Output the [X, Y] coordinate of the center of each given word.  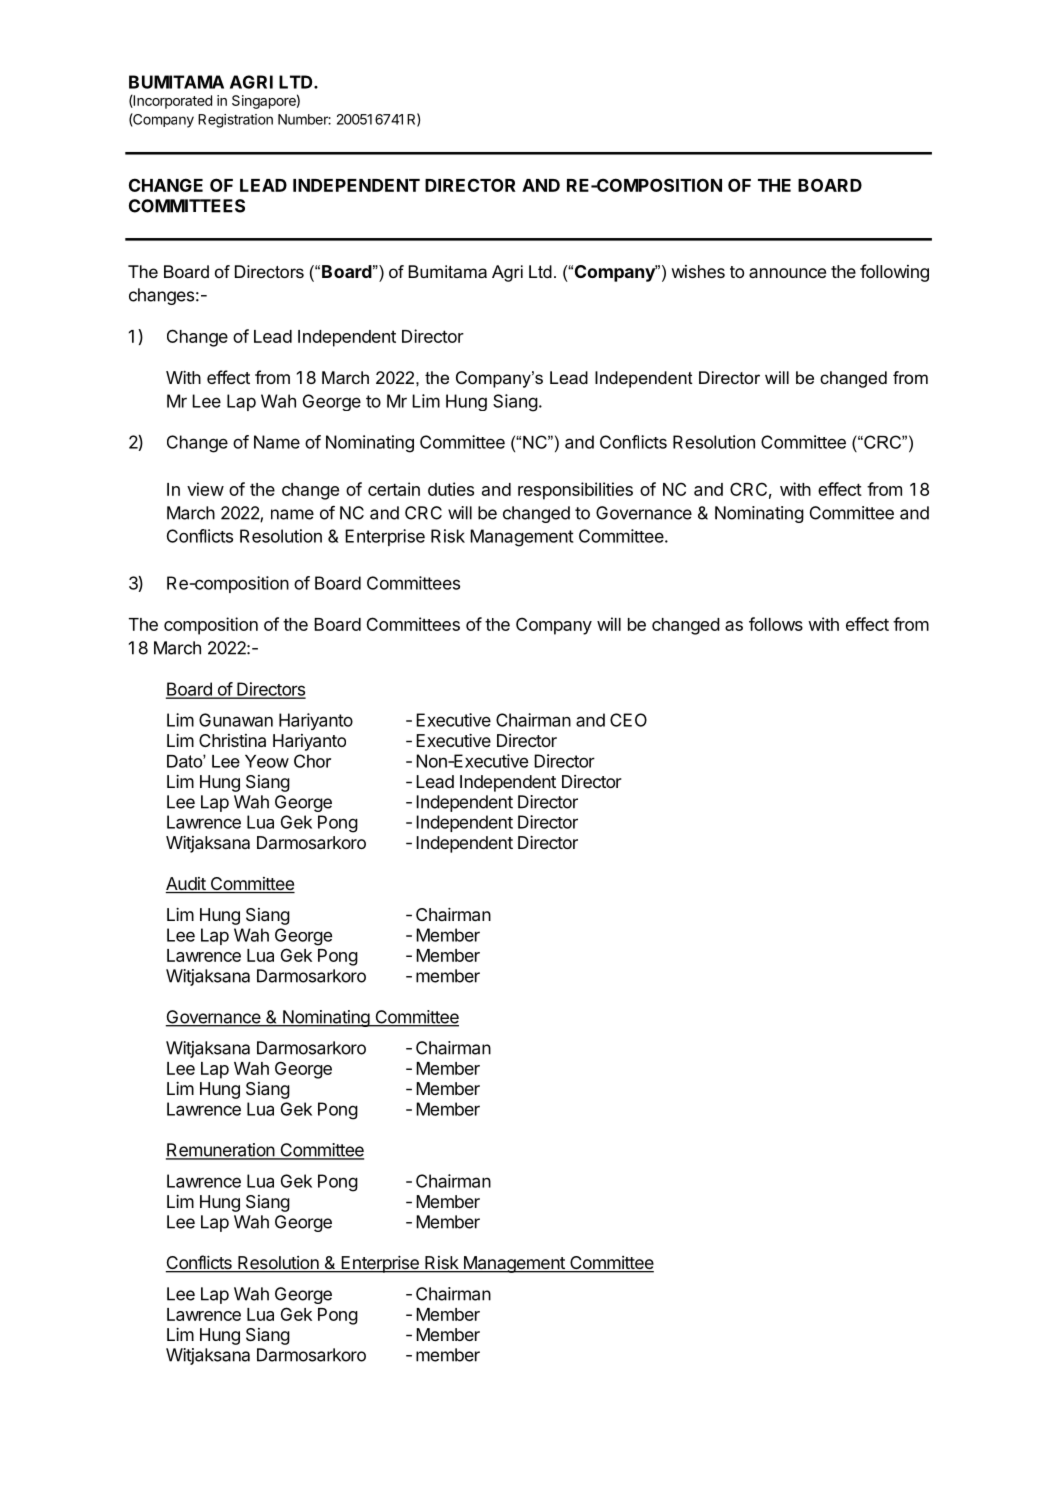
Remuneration [221, 1151]
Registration [235, 121]
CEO [628, 720]
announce [787, 273]
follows [776, 624]
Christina [232, 740]
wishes [698, 271]
